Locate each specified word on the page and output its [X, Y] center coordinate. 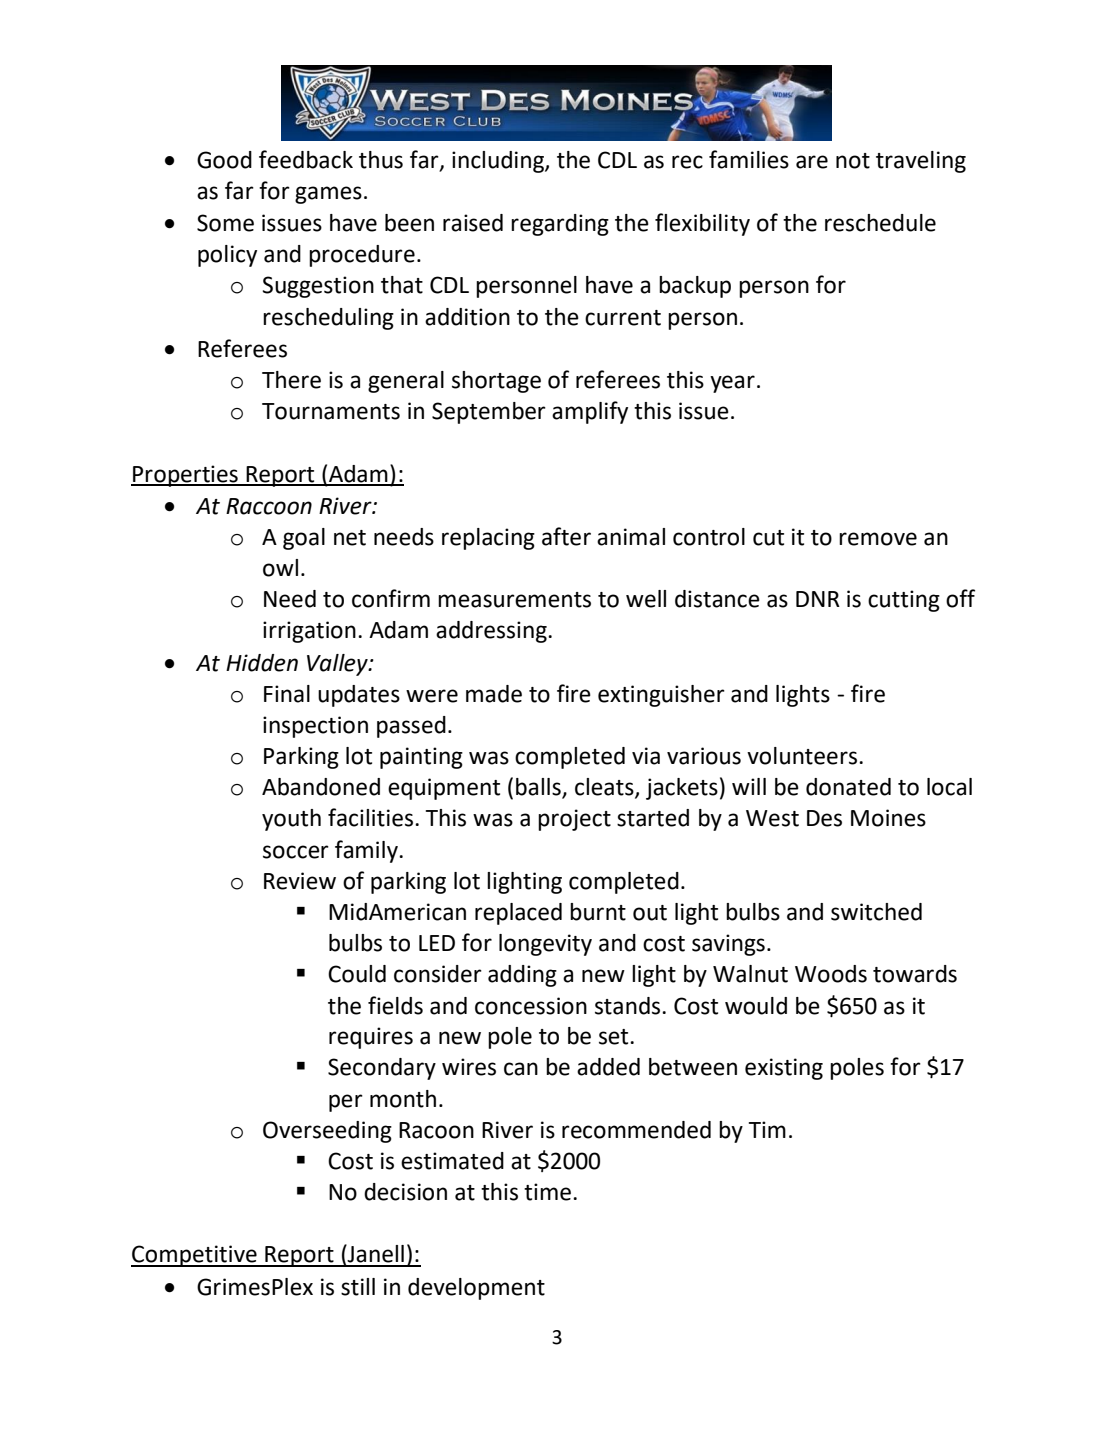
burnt [598, 912]
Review [300, 881]
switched [876, 912]
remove [878, 539]
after [566, 536]
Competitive [195, 1256]
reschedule [880, 223]
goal [304, 539]
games [328, 195]
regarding [560, 225]
